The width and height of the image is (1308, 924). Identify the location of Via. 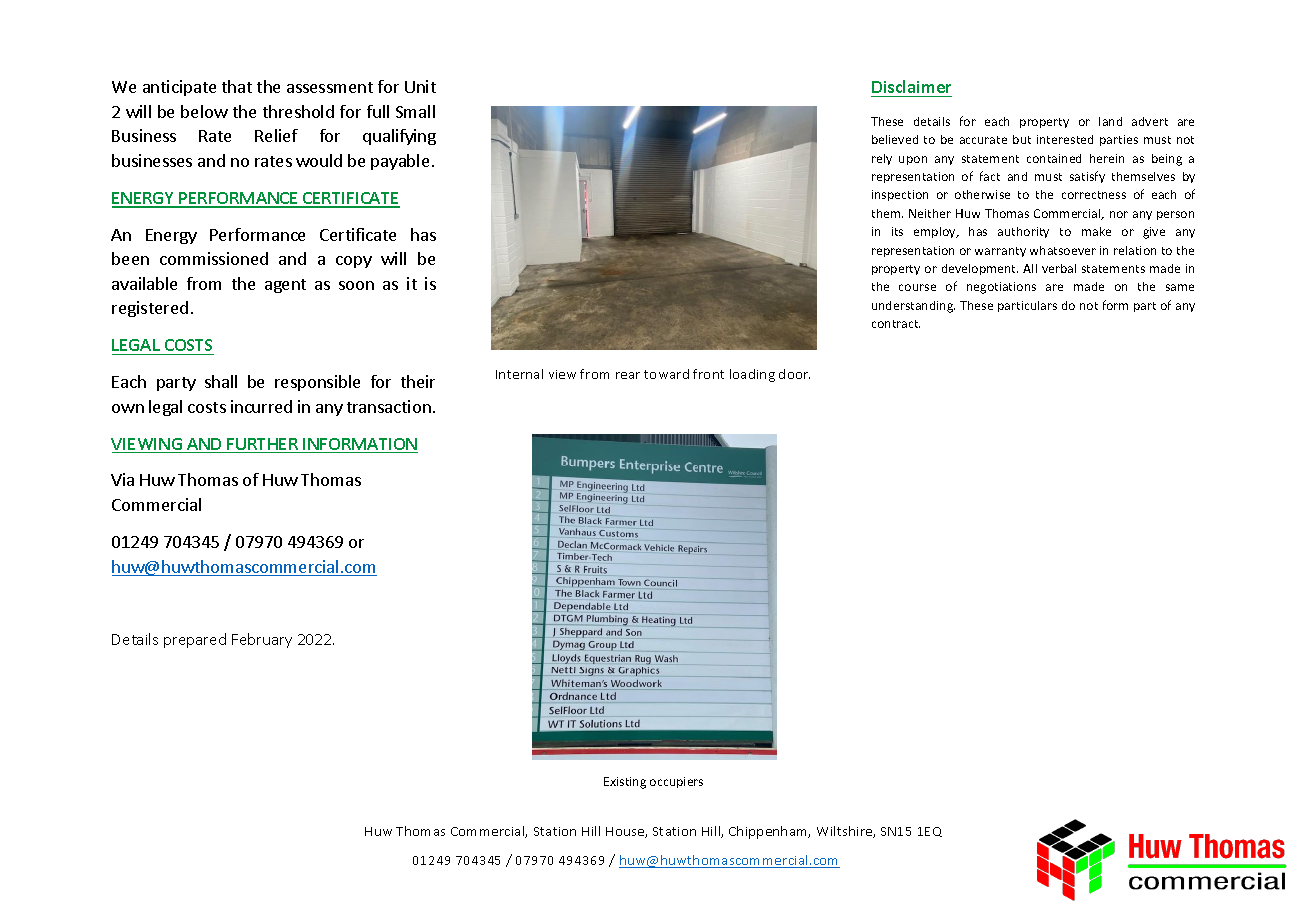
(122, 479).
